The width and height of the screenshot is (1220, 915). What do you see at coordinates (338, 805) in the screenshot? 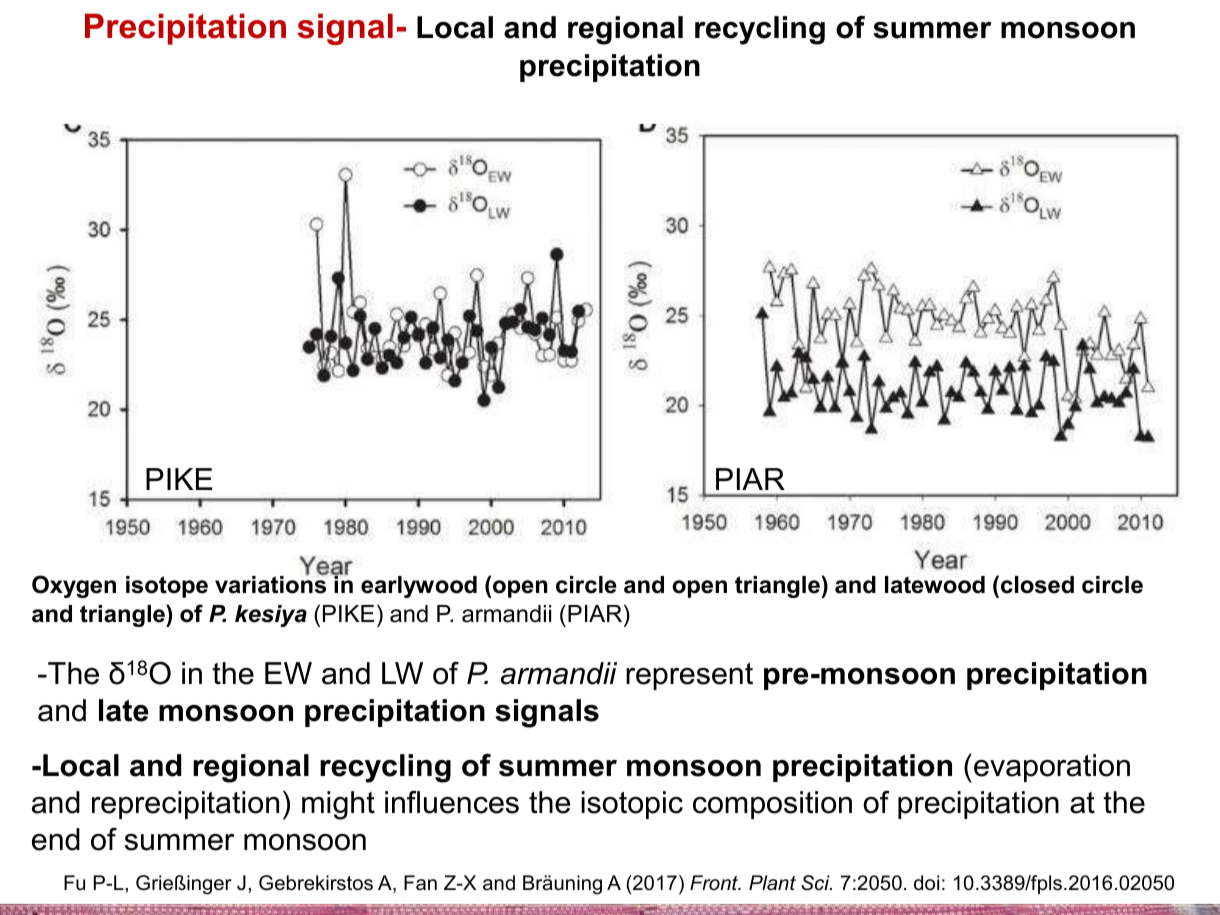
I see `might` at bounding box center [338, 805].
